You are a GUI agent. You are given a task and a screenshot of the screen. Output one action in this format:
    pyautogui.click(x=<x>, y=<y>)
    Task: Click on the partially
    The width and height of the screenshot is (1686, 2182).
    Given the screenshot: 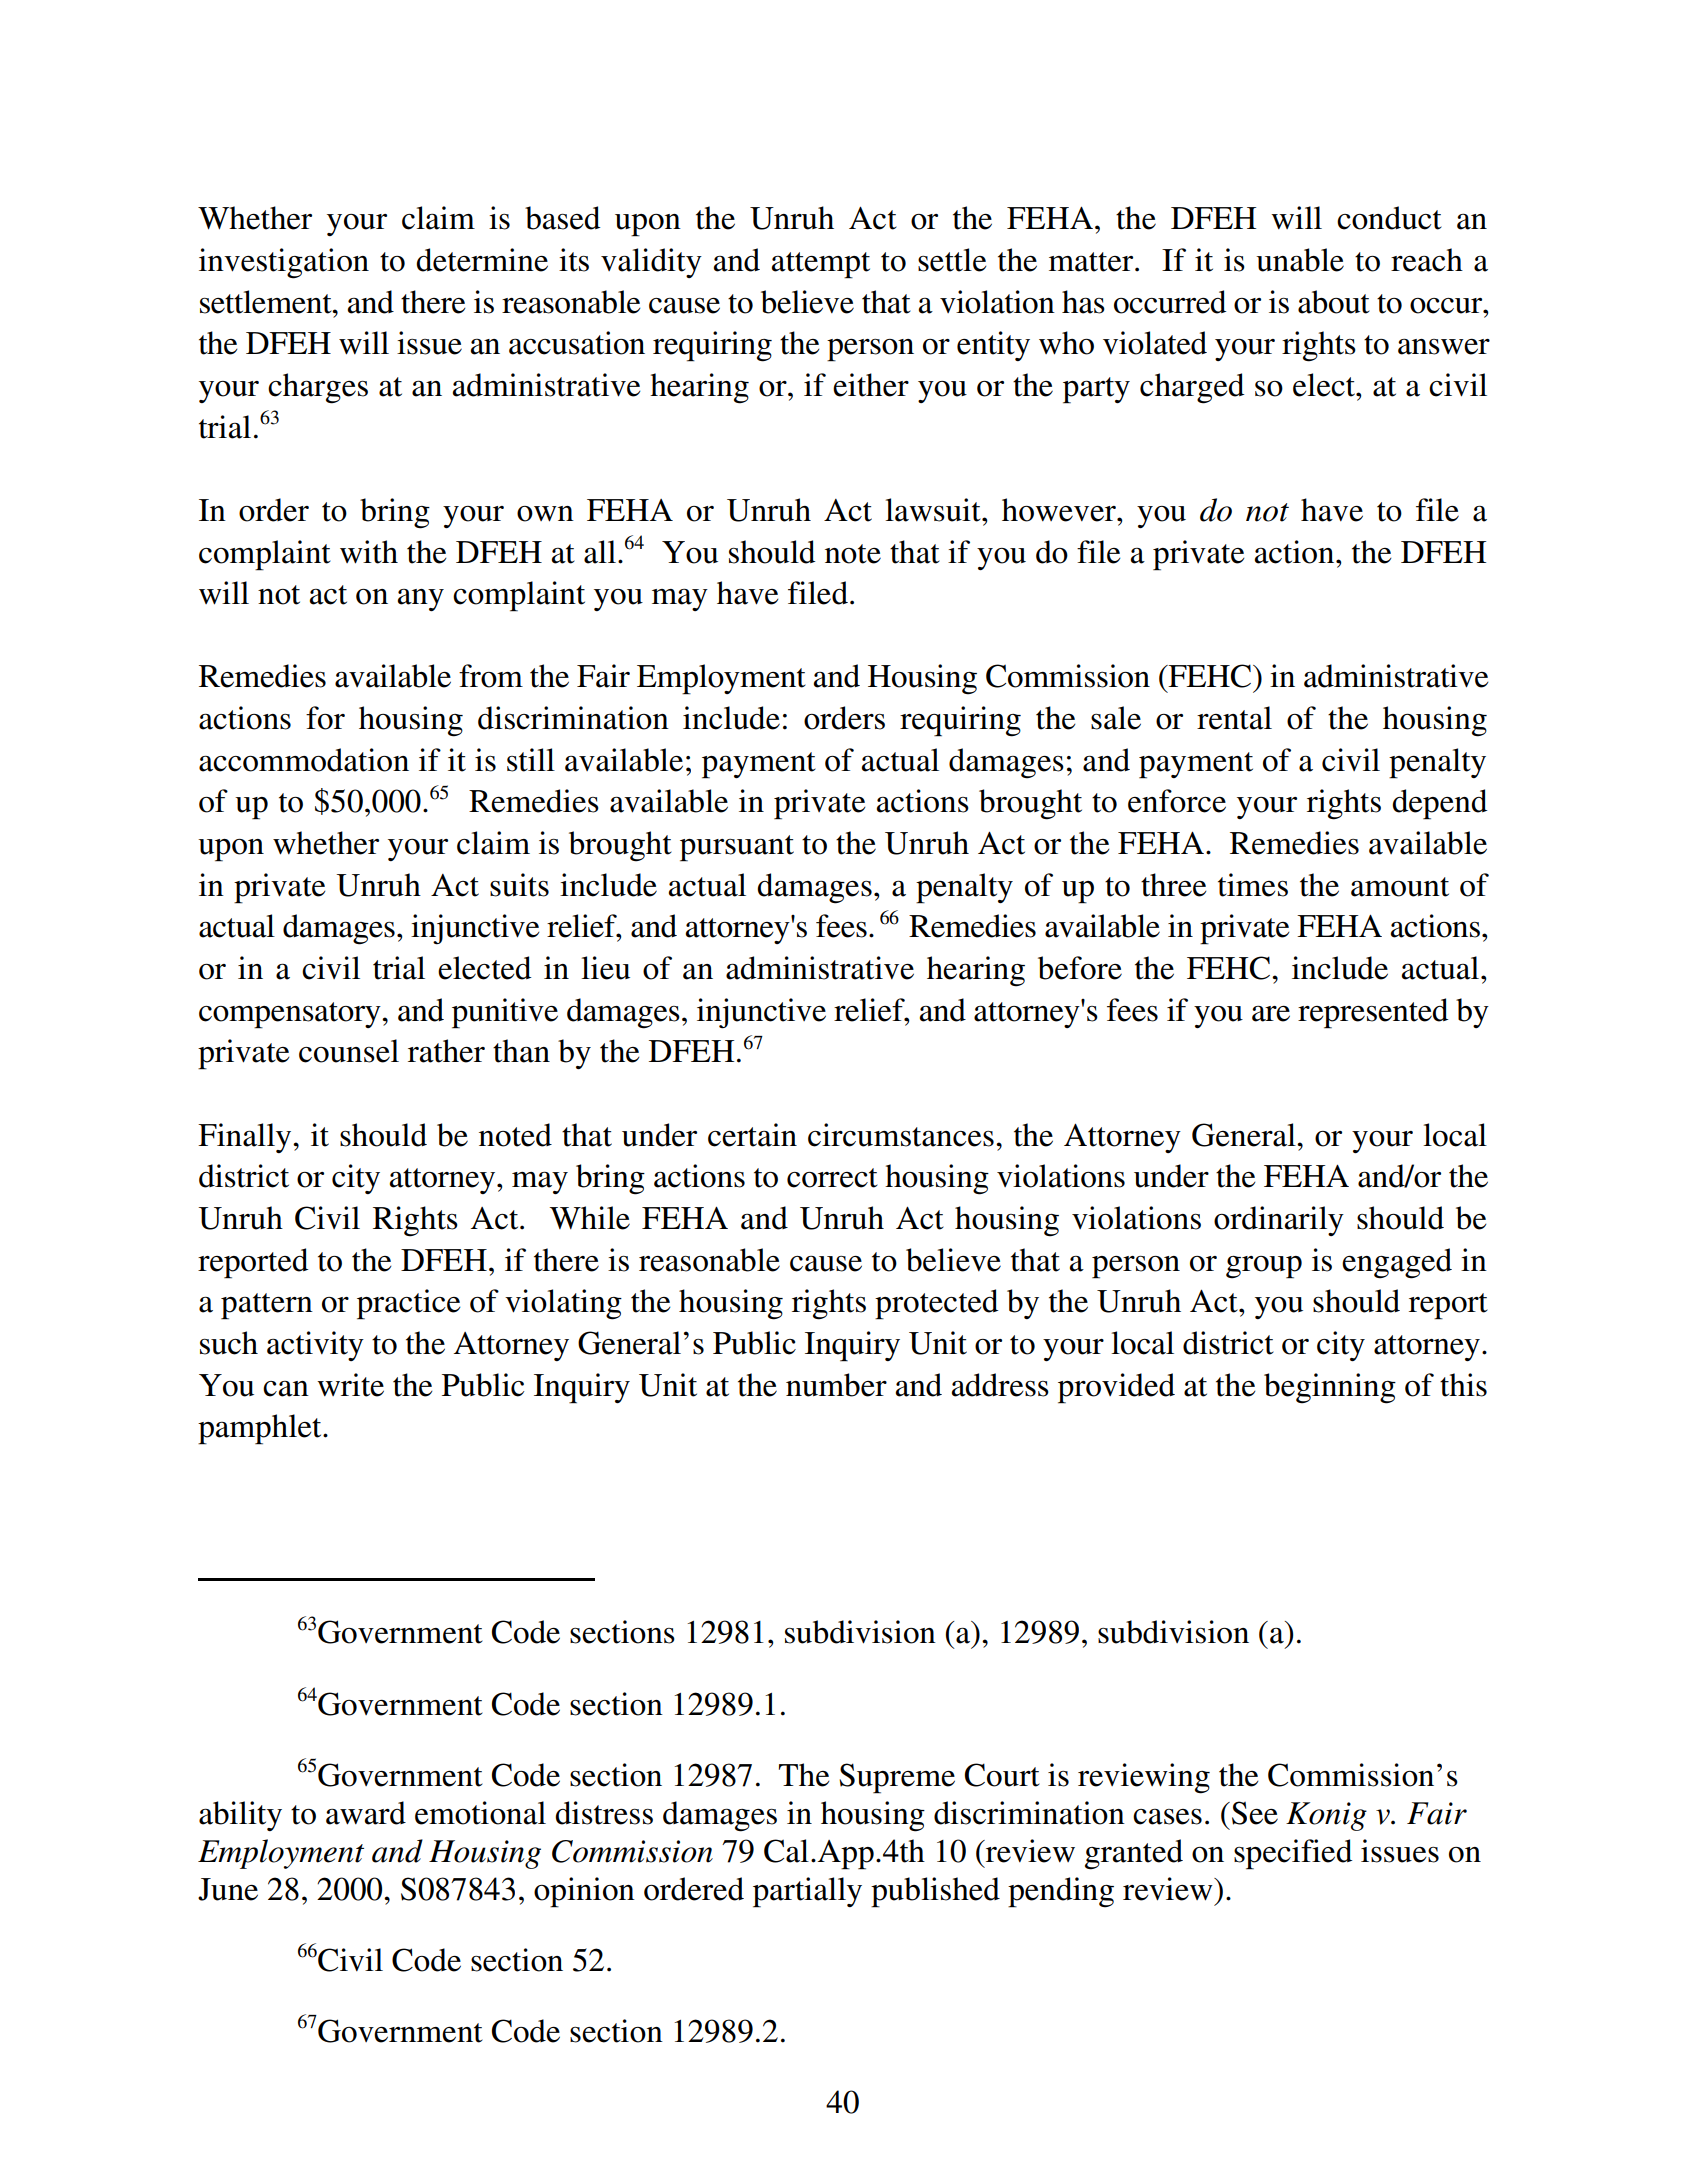 What is the action you would take?
    pyautogui.click(x=807, y=1892)
